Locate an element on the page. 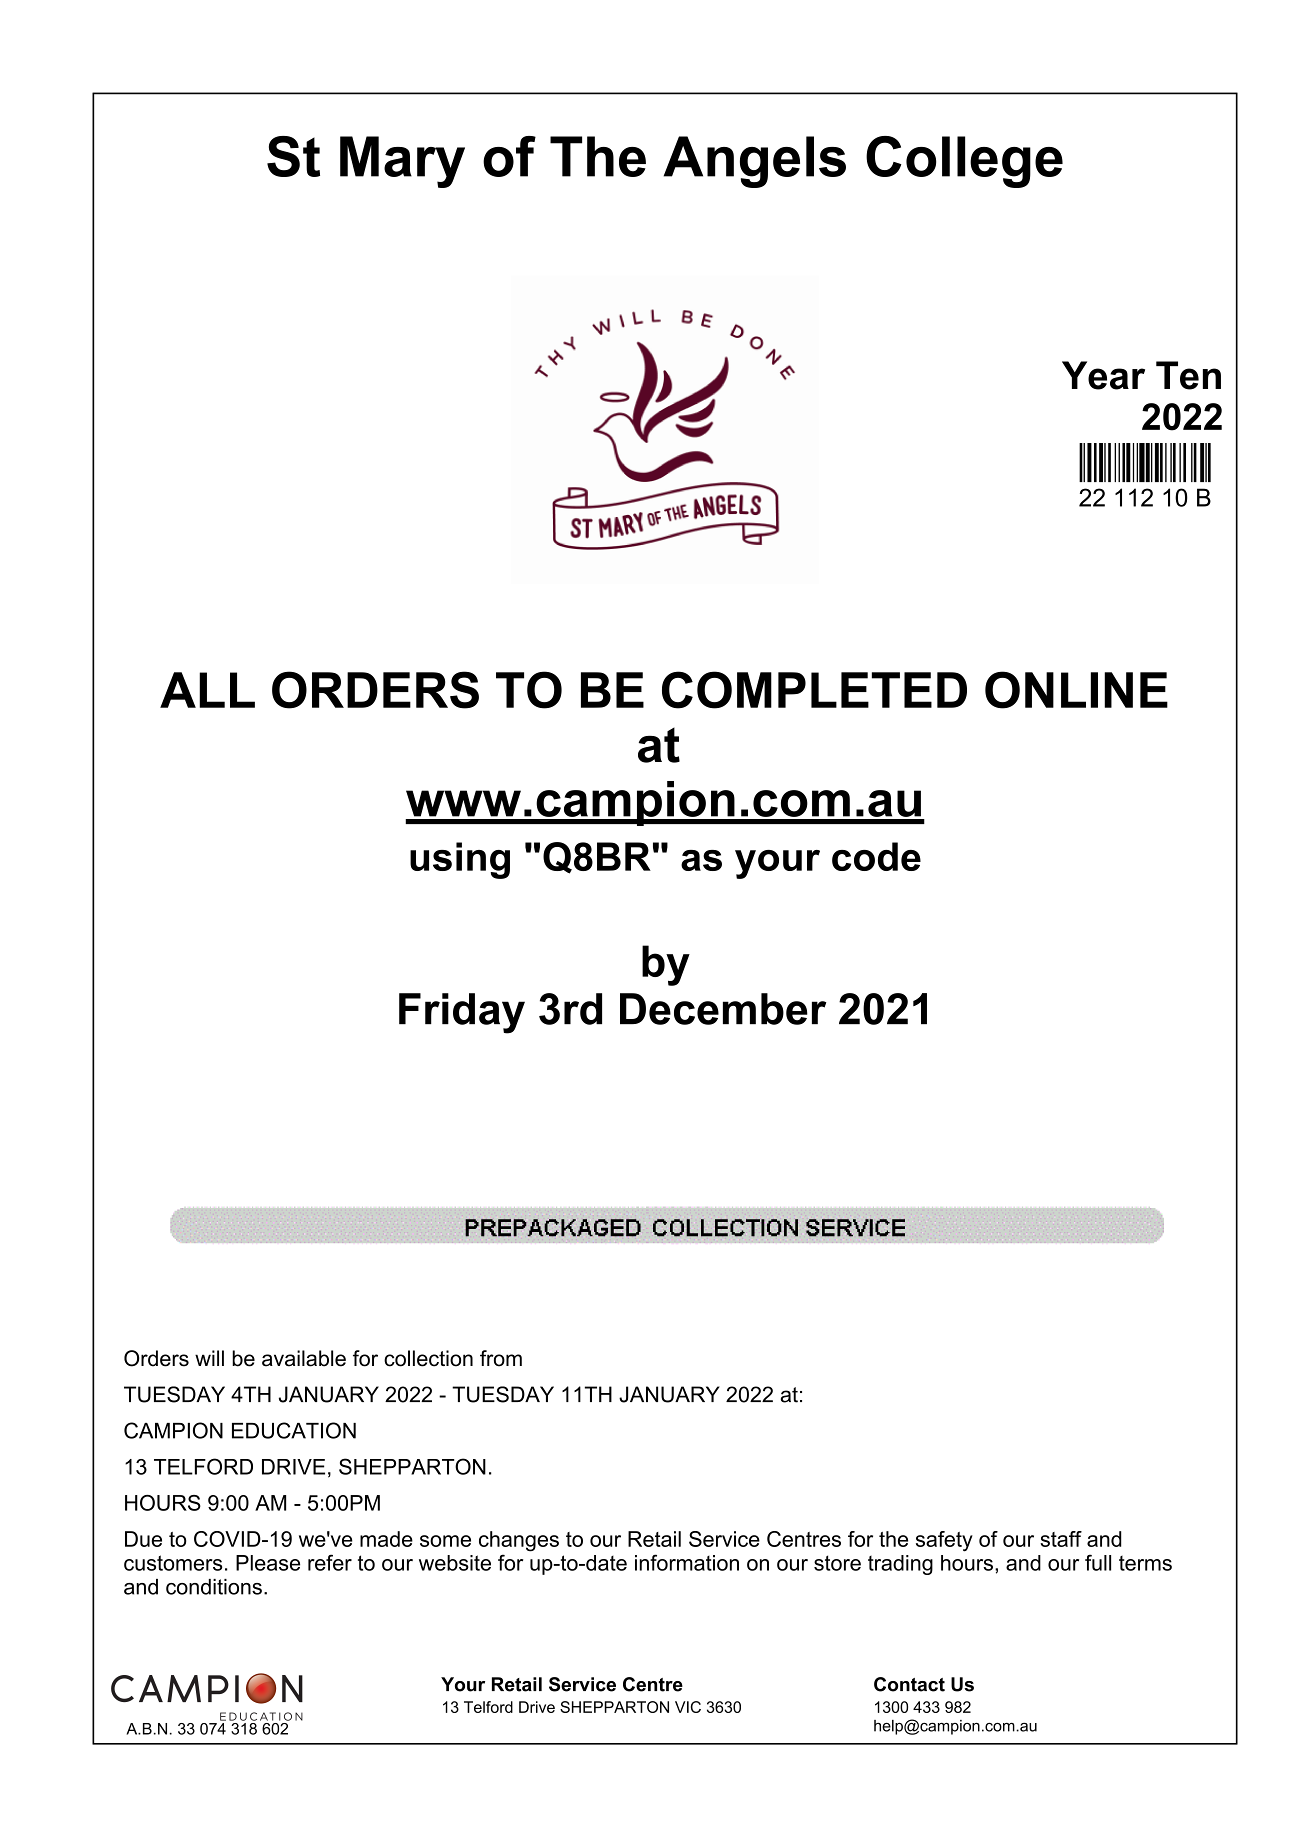 The width and height of the page is (1296, 1834). using is located at coordinates (460, 860).
